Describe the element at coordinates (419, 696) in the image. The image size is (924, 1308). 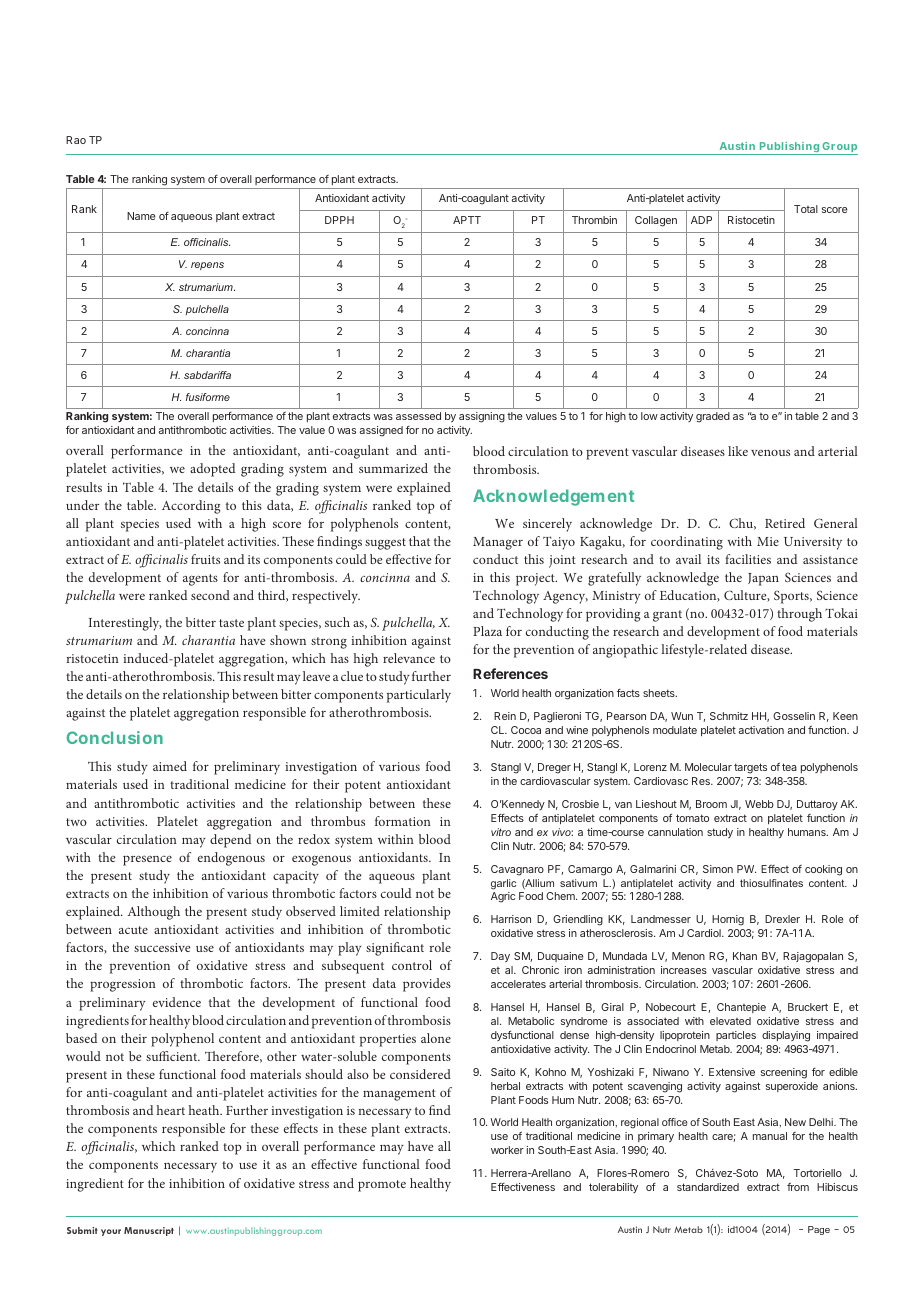
I see `particularly` at that location.
